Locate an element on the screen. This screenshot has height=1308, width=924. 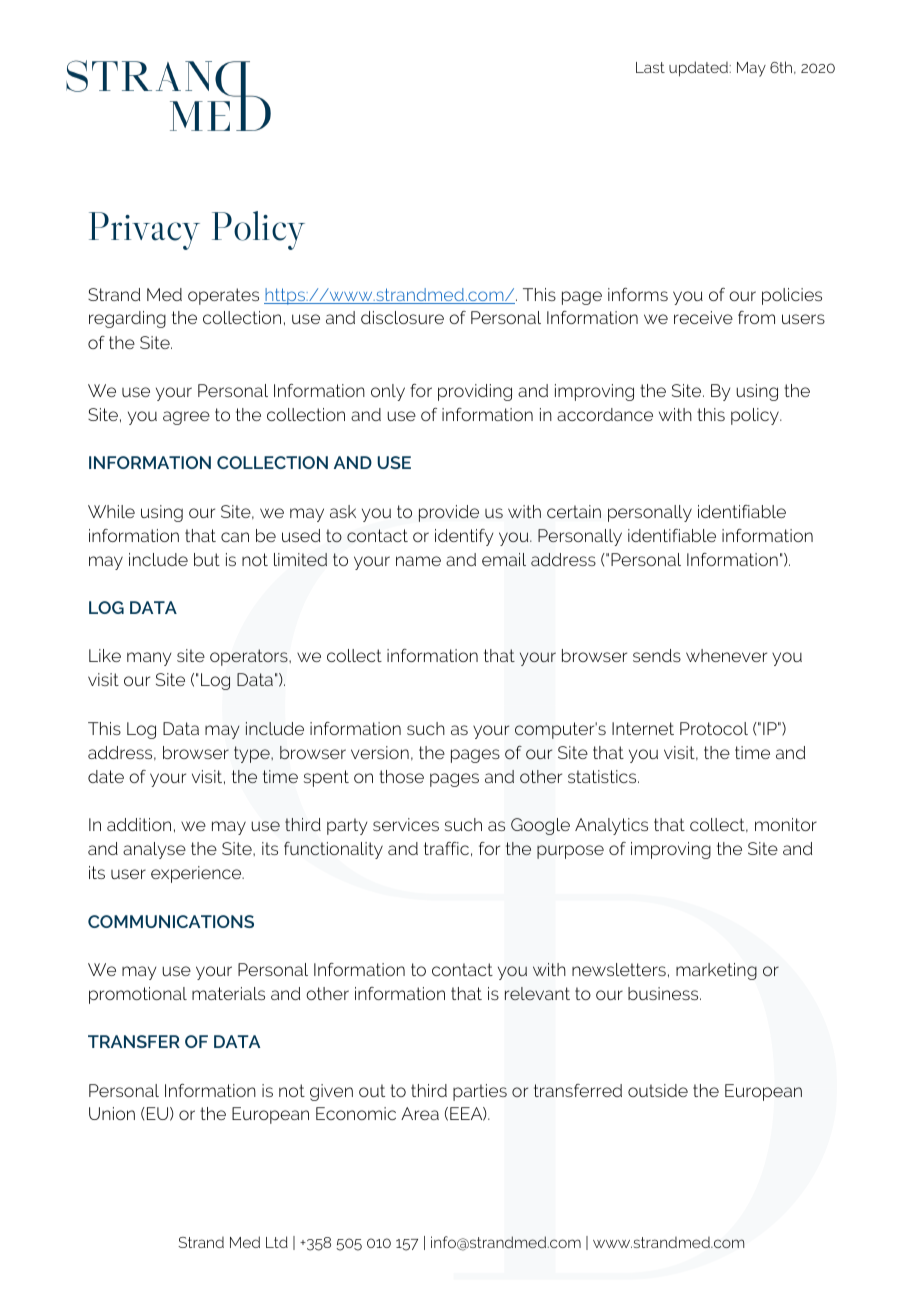
policies is located at coordinates (792, 296).
